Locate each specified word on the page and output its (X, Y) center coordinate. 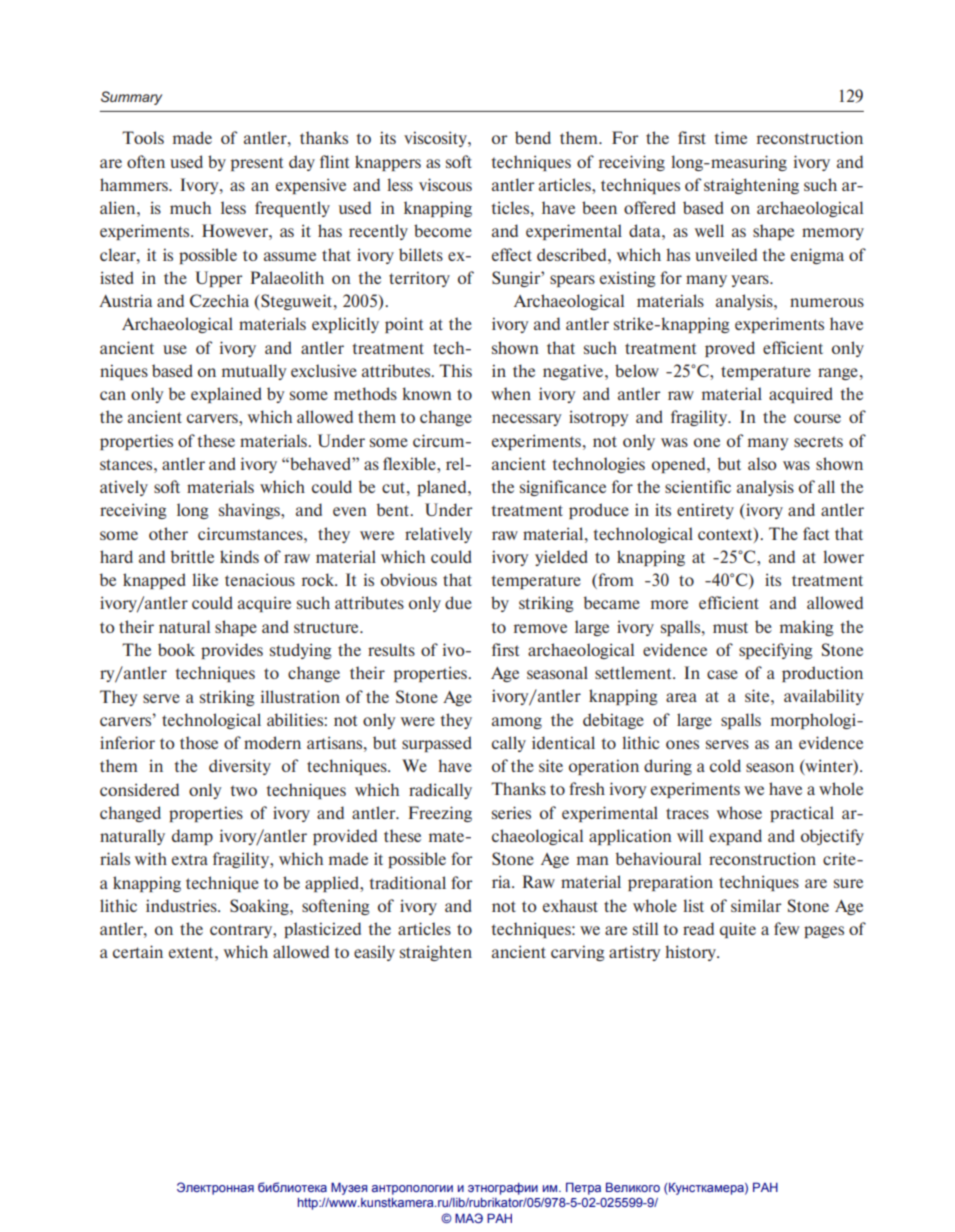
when (511, 393)
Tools (143, 137)
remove (540, 628)
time (731, 137)
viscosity (436, 139)
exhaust (570, 905)
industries (182, 905)
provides (232, 651)
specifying (775, 651)
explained (226, 395)
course (817, 418)
